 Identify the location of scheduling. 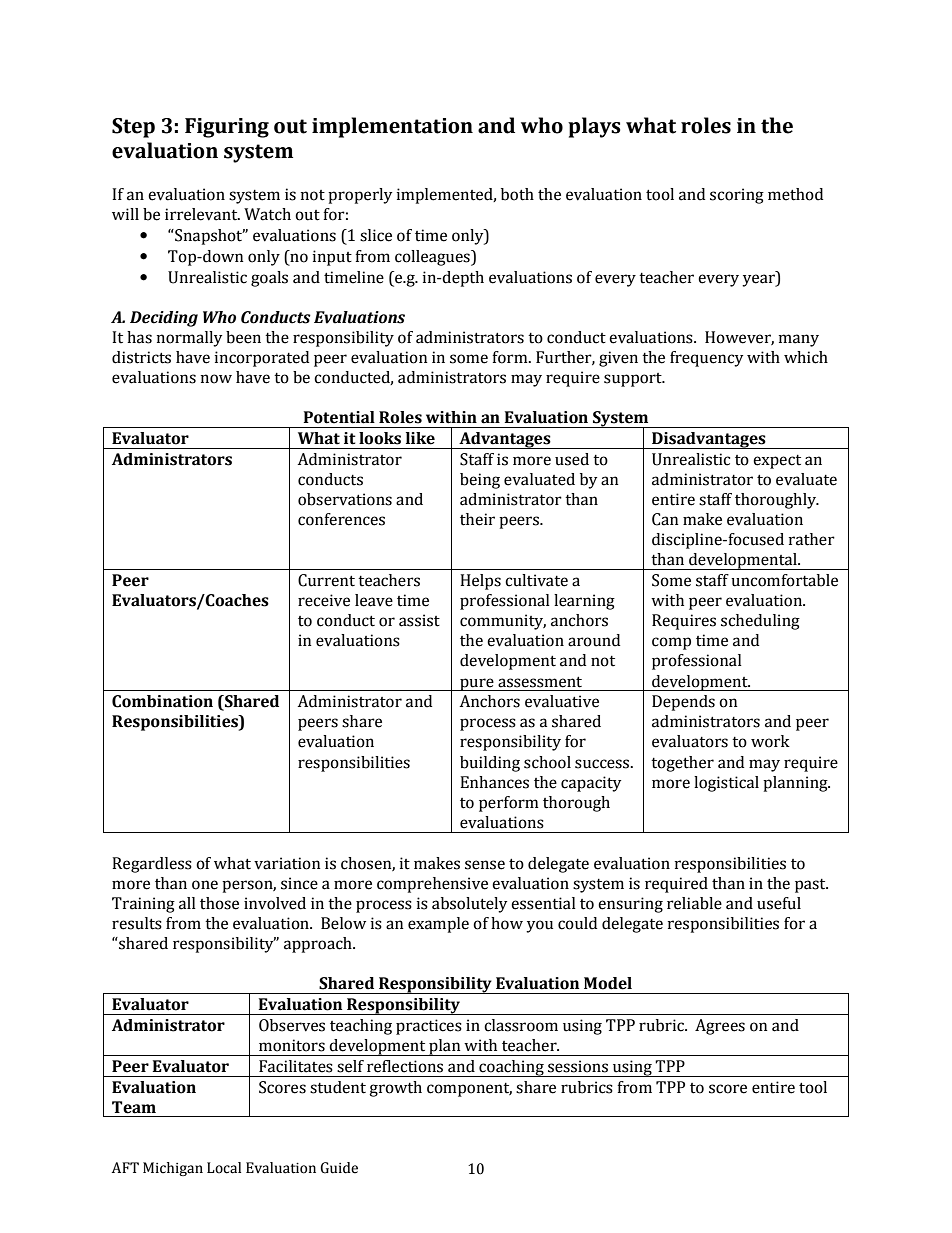
(760, 622).
